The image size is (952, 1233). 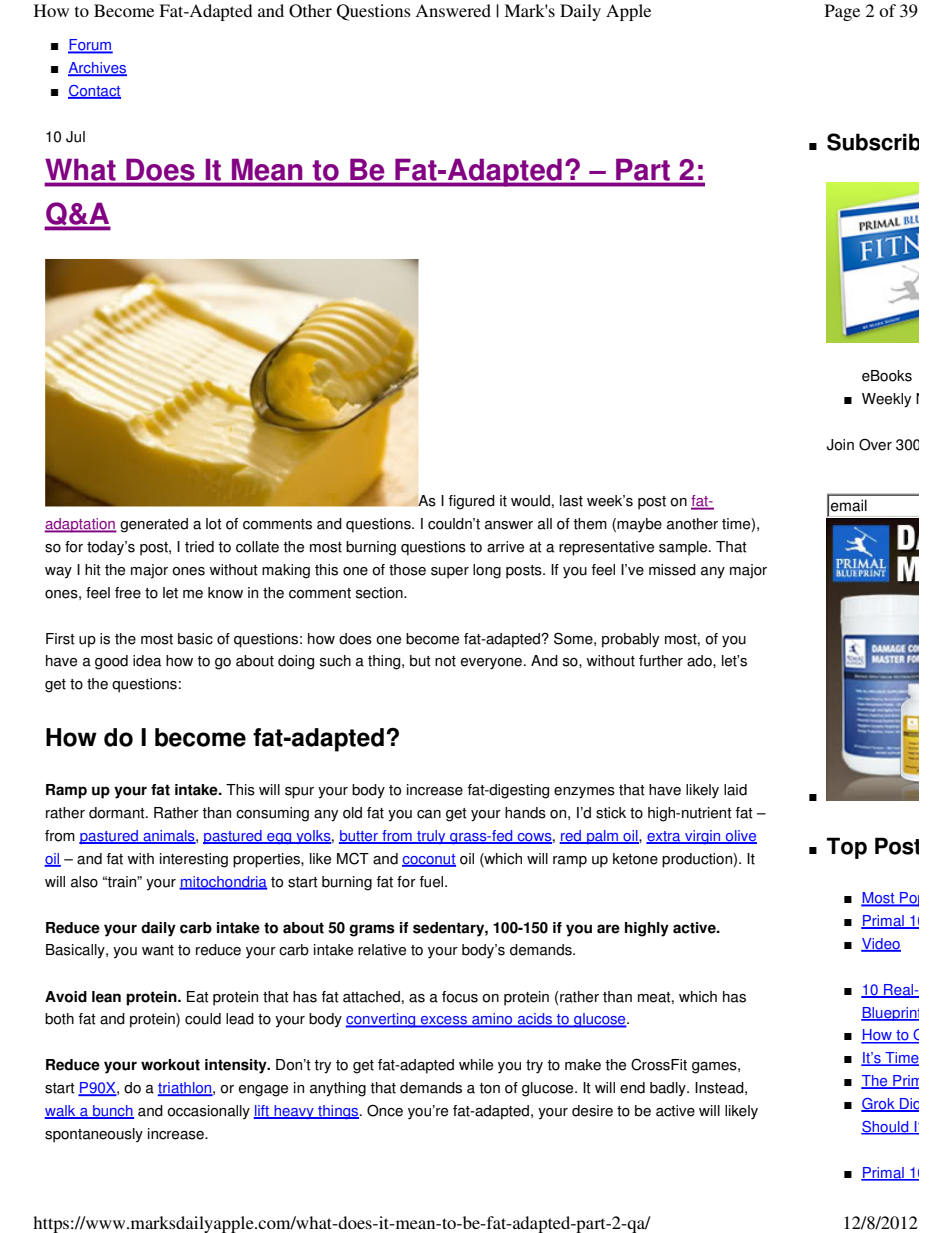 What do you see at coordinates (840, 445) in the screenshot?
I see `Join` at bounding box center [840, 445].
